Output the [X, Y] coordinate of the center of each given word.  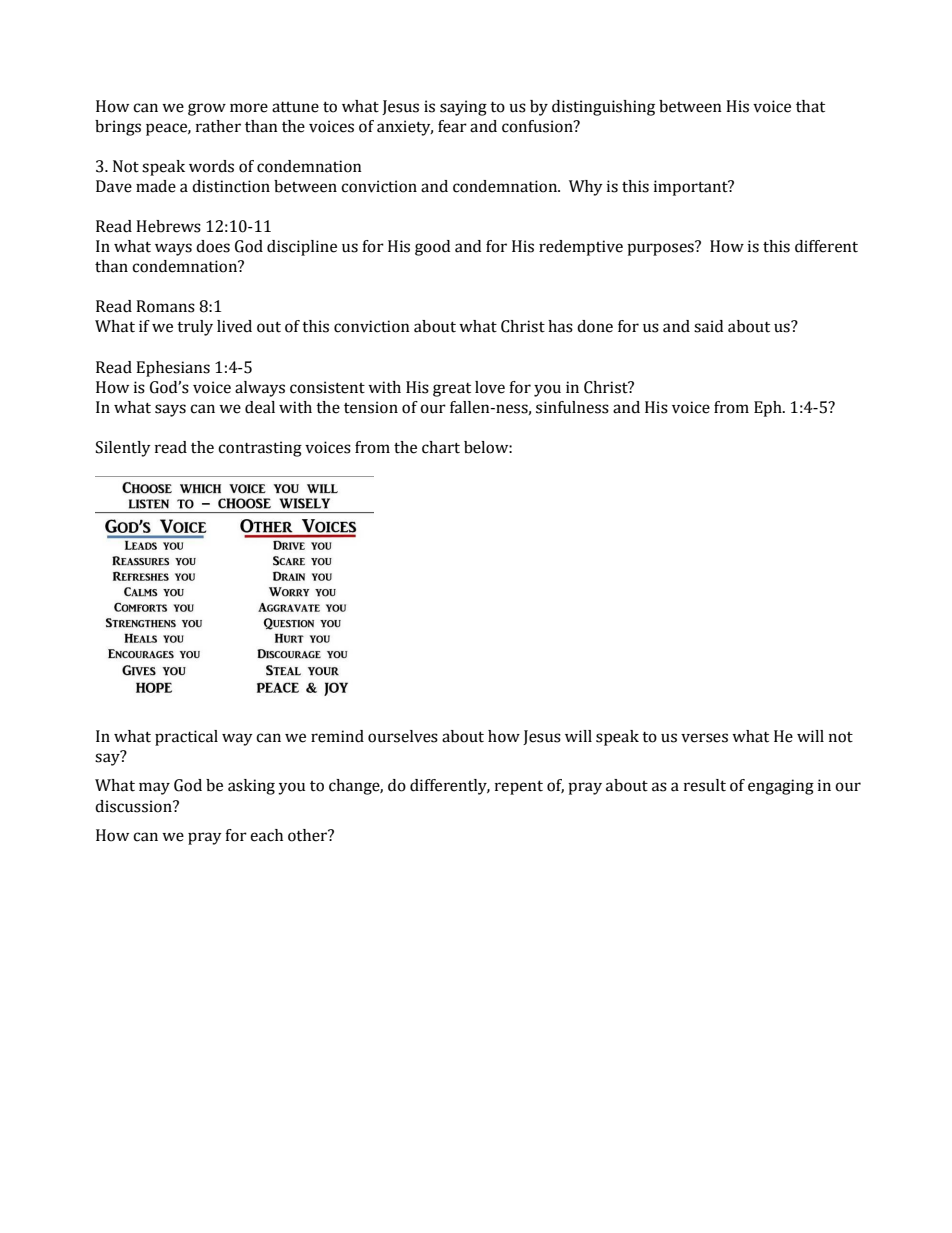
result [705, 785]
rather [218, 126]
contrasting [260, 449]
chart [441, 447]
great [452, 389]
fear [452, 126]
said [708, 326]
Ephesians [173, 369]
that [810, 106]
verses [704, 738]
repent [519, 787]
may [154, 788]
